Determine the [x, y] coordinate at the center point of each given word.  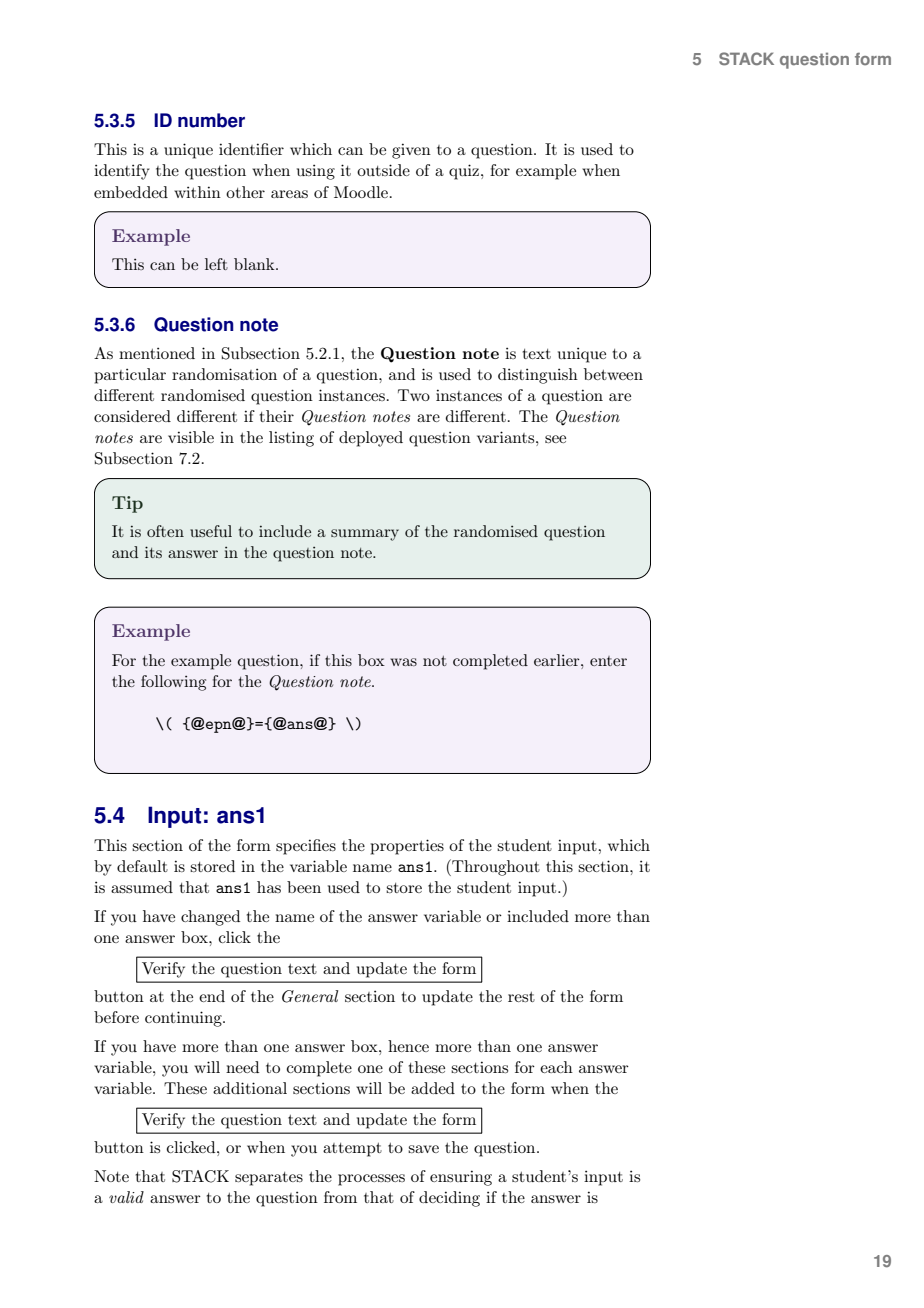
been [304, 887]
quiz [464, 172]
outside [383, 170]
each [556, 1067]
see [555, 439]
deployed [371, 439]
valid [126, 1197]
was [403, 662]
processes [371, 1180]
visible [191, 437]
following [173, 683]
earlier [558, 660]
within [197, 192]
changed [210, 918]
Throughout [495, 867]
